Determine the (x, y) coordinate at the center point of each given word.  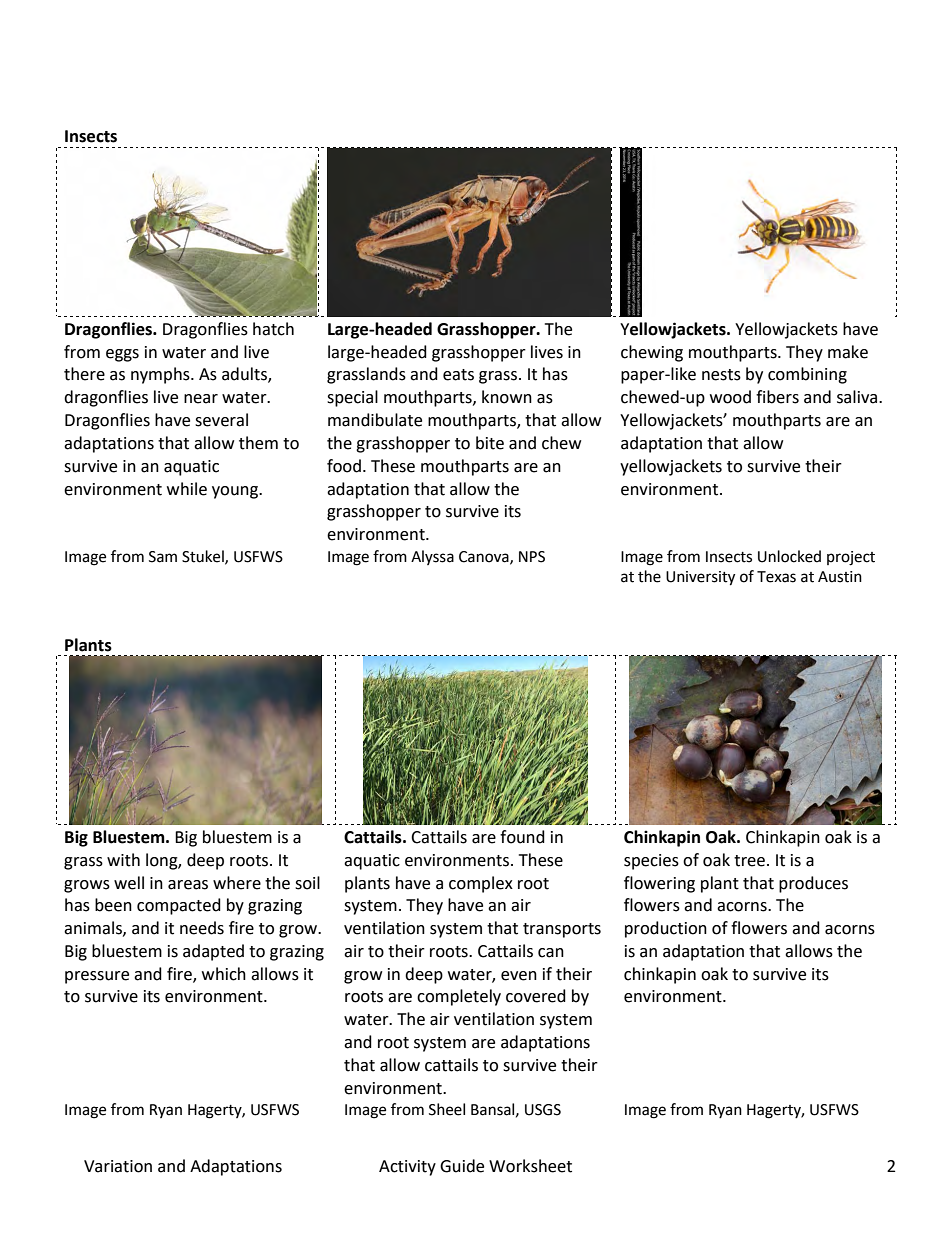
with (123, 860)
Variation (118, 1166)
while (187, 489)
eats (458, 375)
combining (807, 375)
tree (749, 861)
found (522, 837)
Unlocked (789, 556)
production (666, 929)
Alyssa (432, 557)
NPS (532, 557)
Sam (163, 557)
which (224, 974)
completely (459, 997)
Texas (776, 577)
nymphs (161, 375)
